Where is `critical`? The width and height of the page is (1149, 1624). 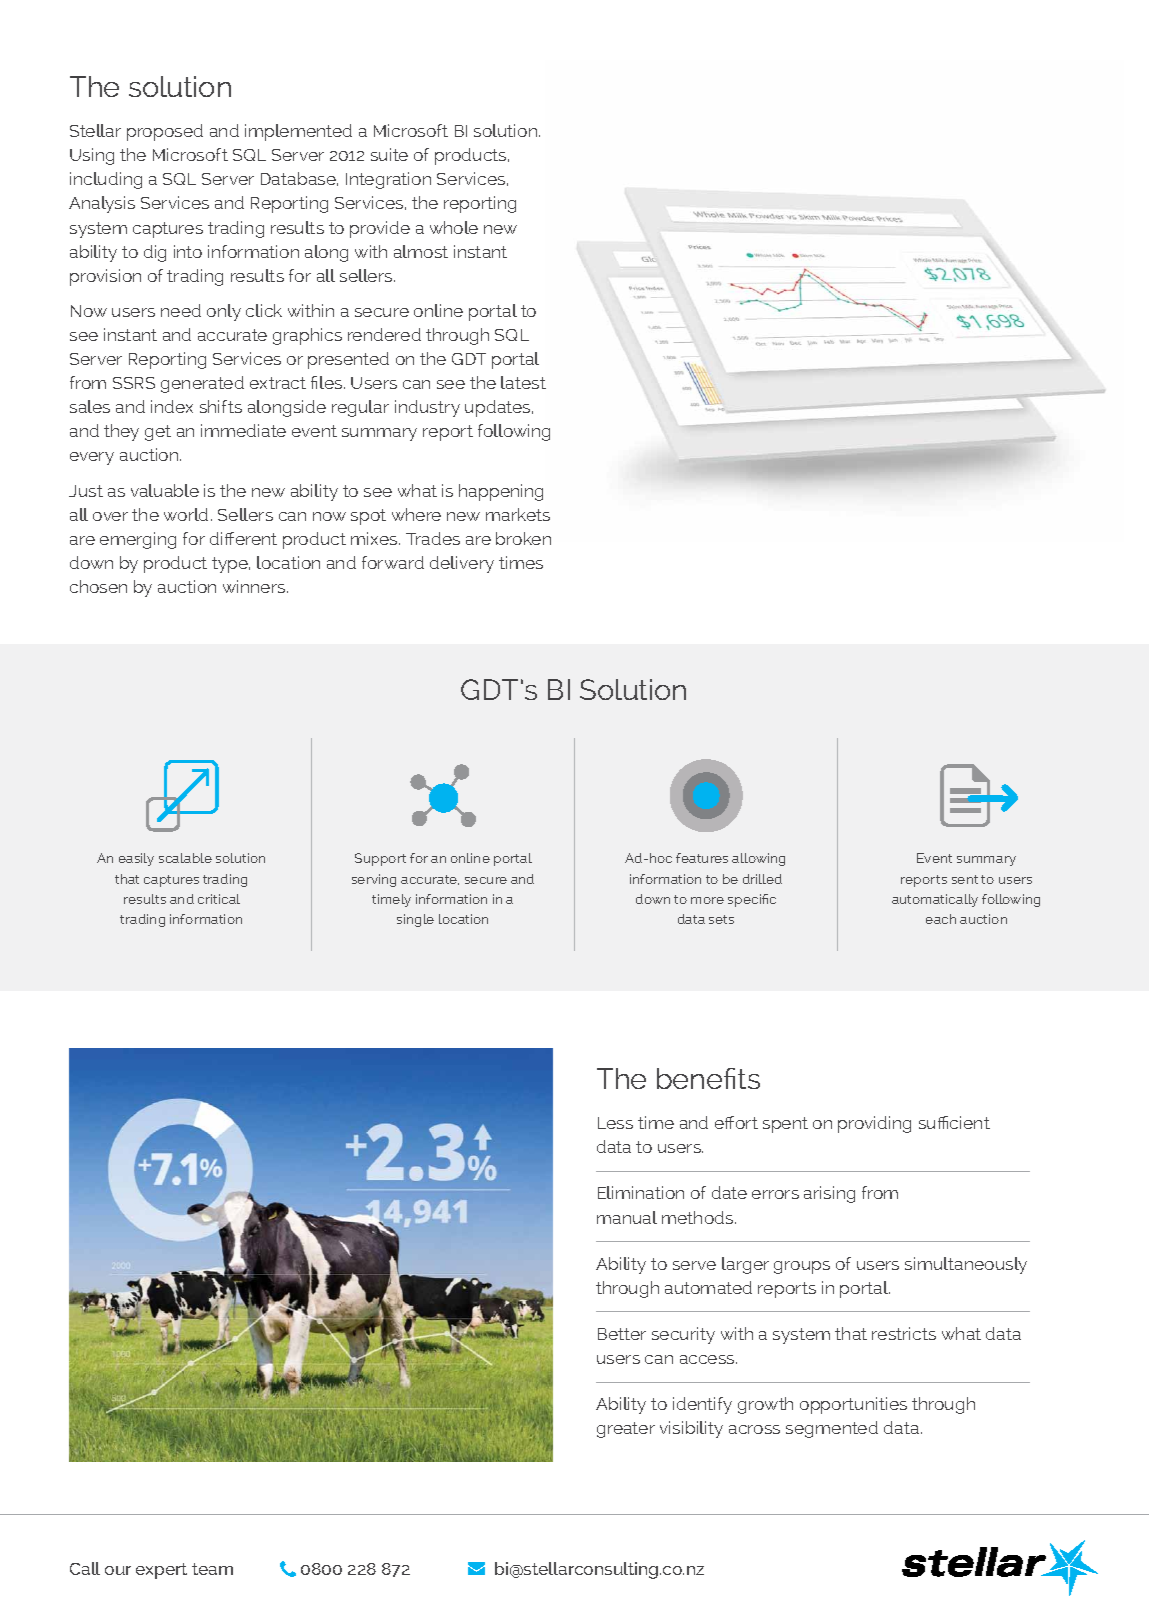
critical is located at coordinates (219, 899).
